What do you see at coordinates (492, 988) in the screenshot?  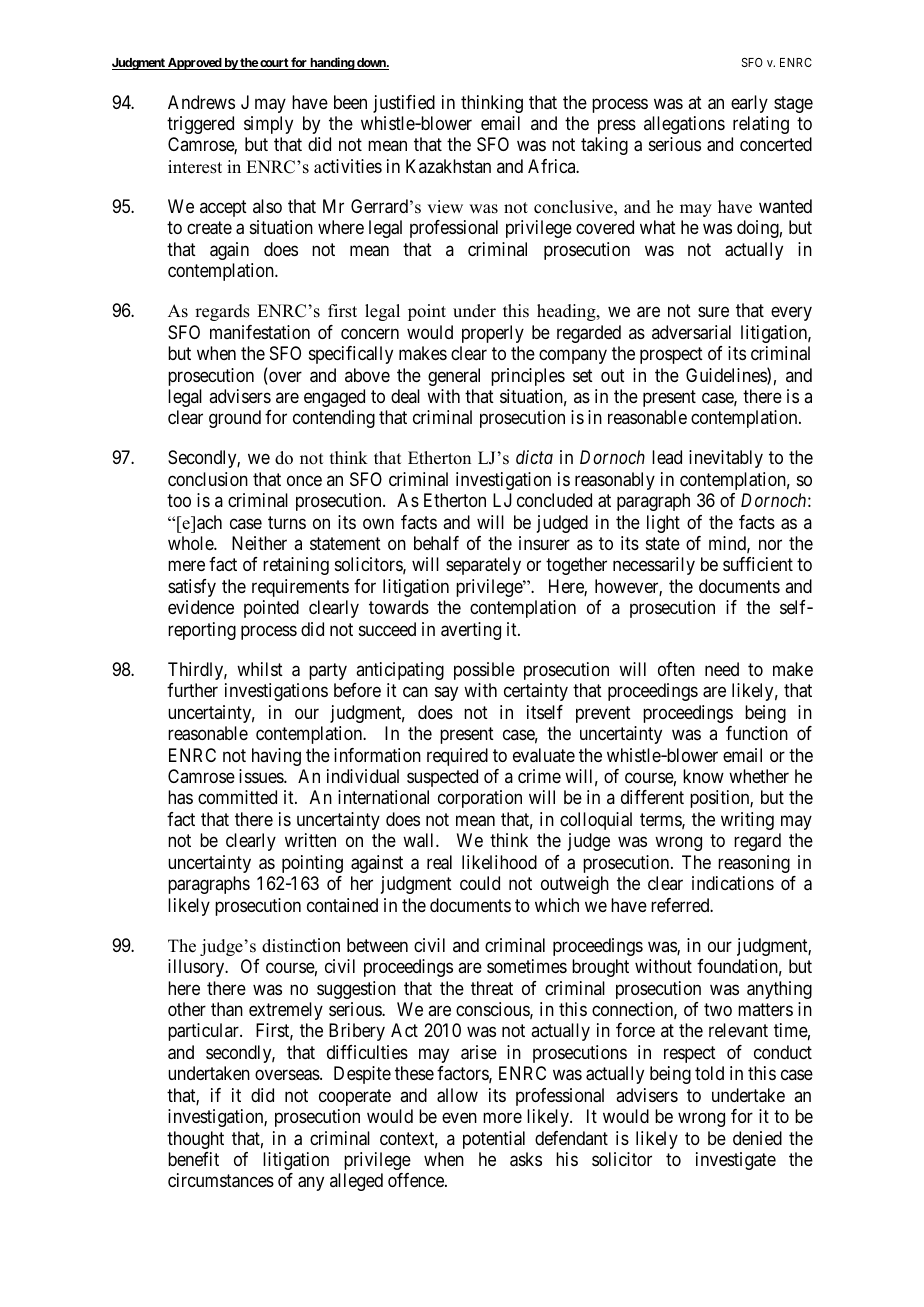 I see `threat` at bounding box center [492, 988].
